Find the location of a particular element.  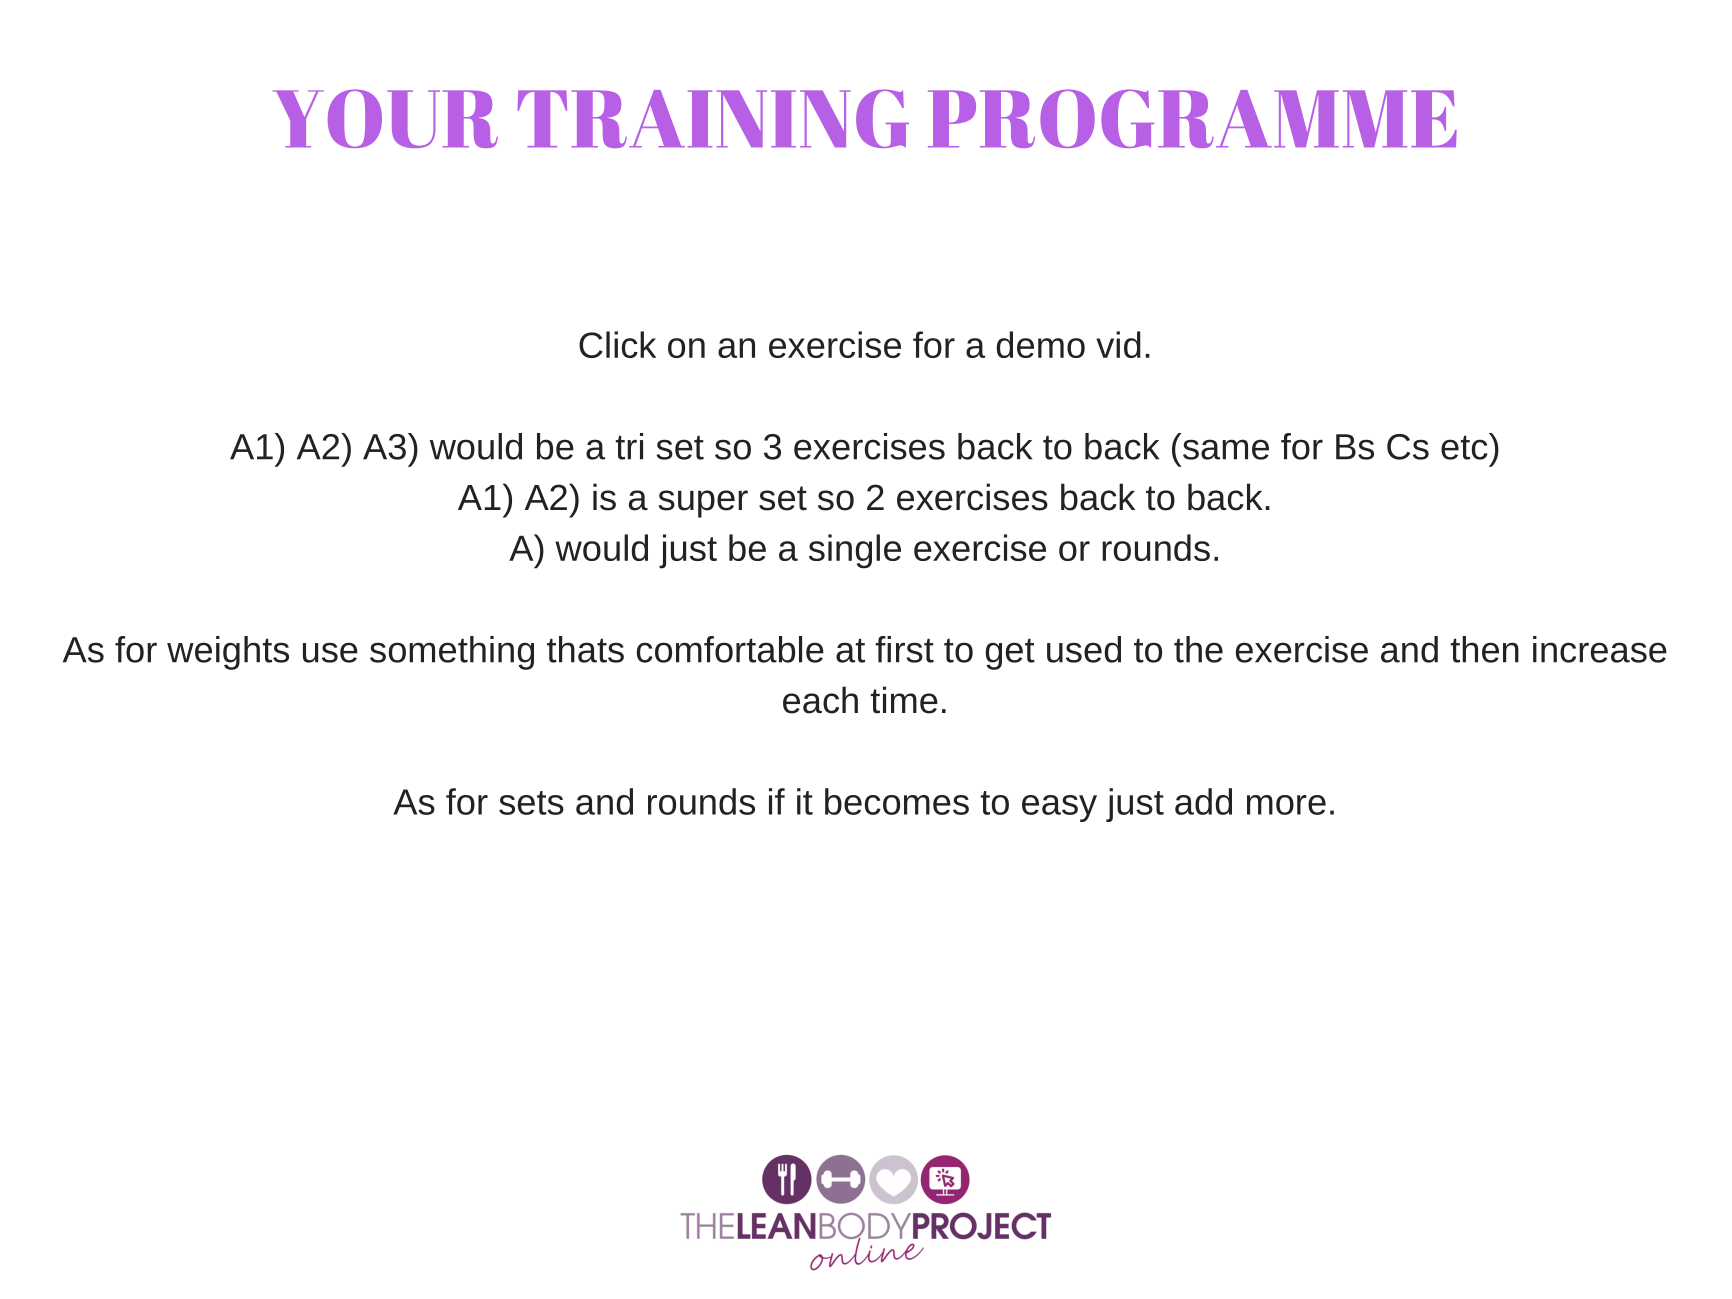

Click is located at coordinates (617, 344).
